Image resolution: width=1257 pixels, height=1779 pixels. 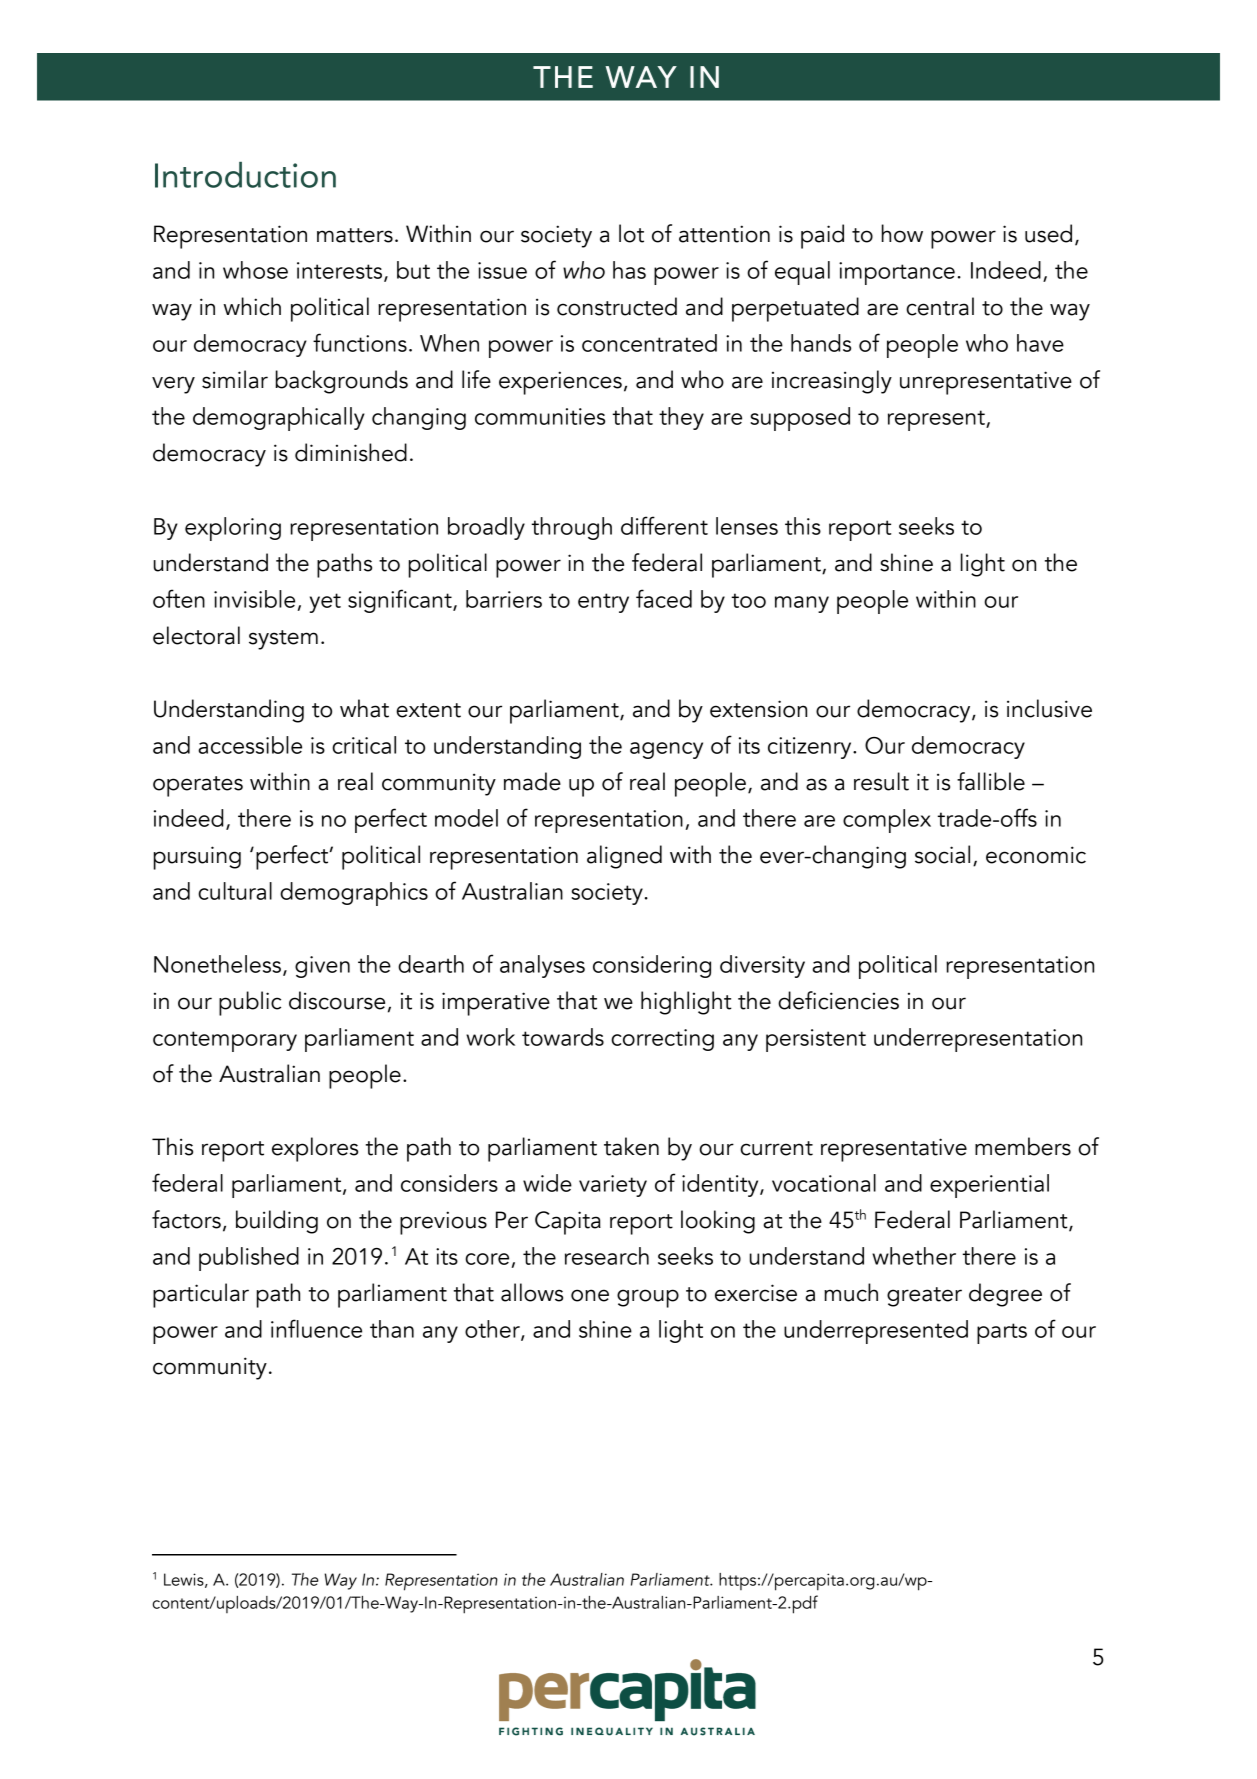 I want to click on considering, so click(x=652, y=966).
